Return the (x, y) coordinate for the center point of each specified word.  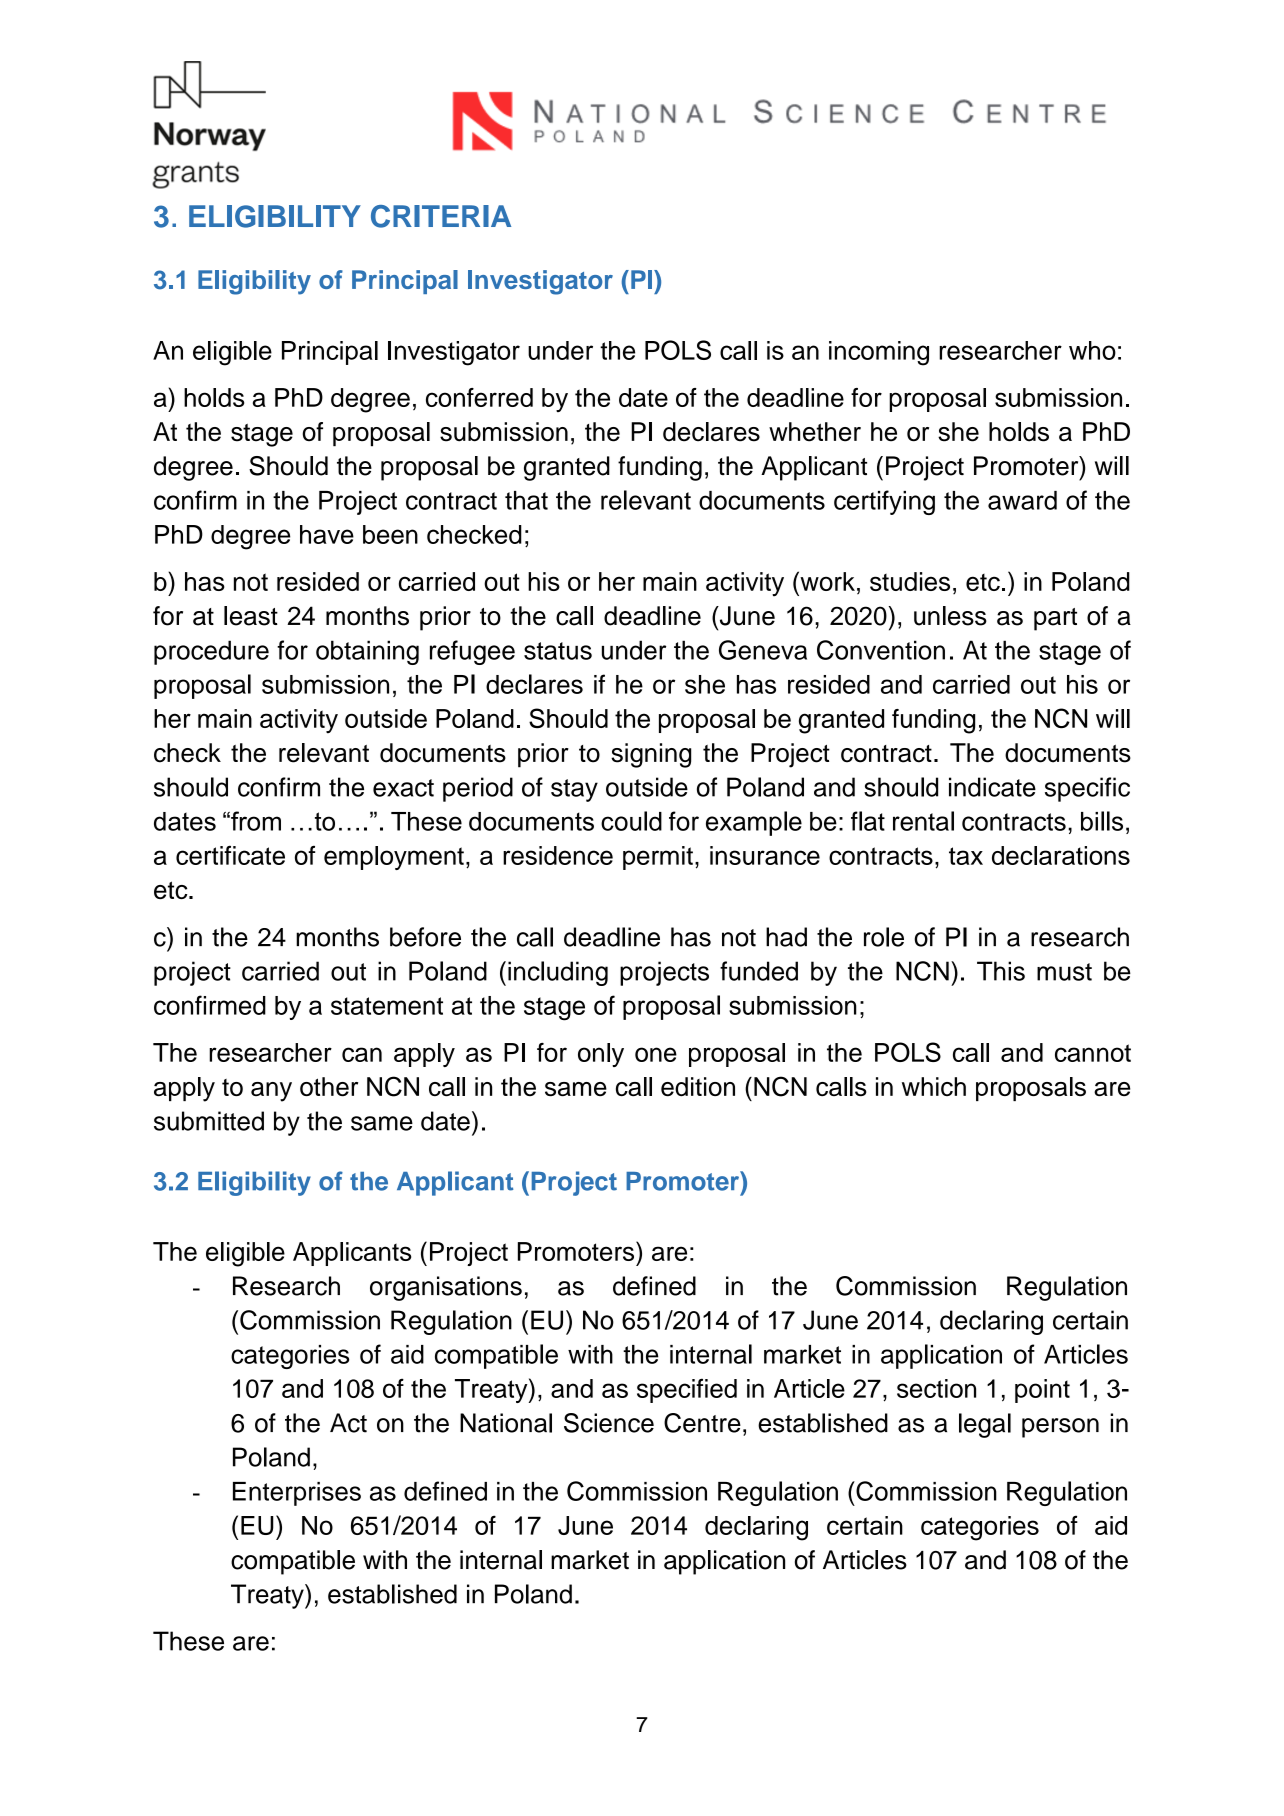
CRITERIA (441, 216)
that (526, 500)
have (327, 534)
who (1092, 350)
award (1022, 500)
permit (658, 858)
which (934, 1086)
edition (698, 1086)
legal (985, 1425)
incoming (879, 353)
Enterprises (297, 1494)
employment (394, 858)
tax (966, 856)
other (329, 1086)
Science (609, 1423)
